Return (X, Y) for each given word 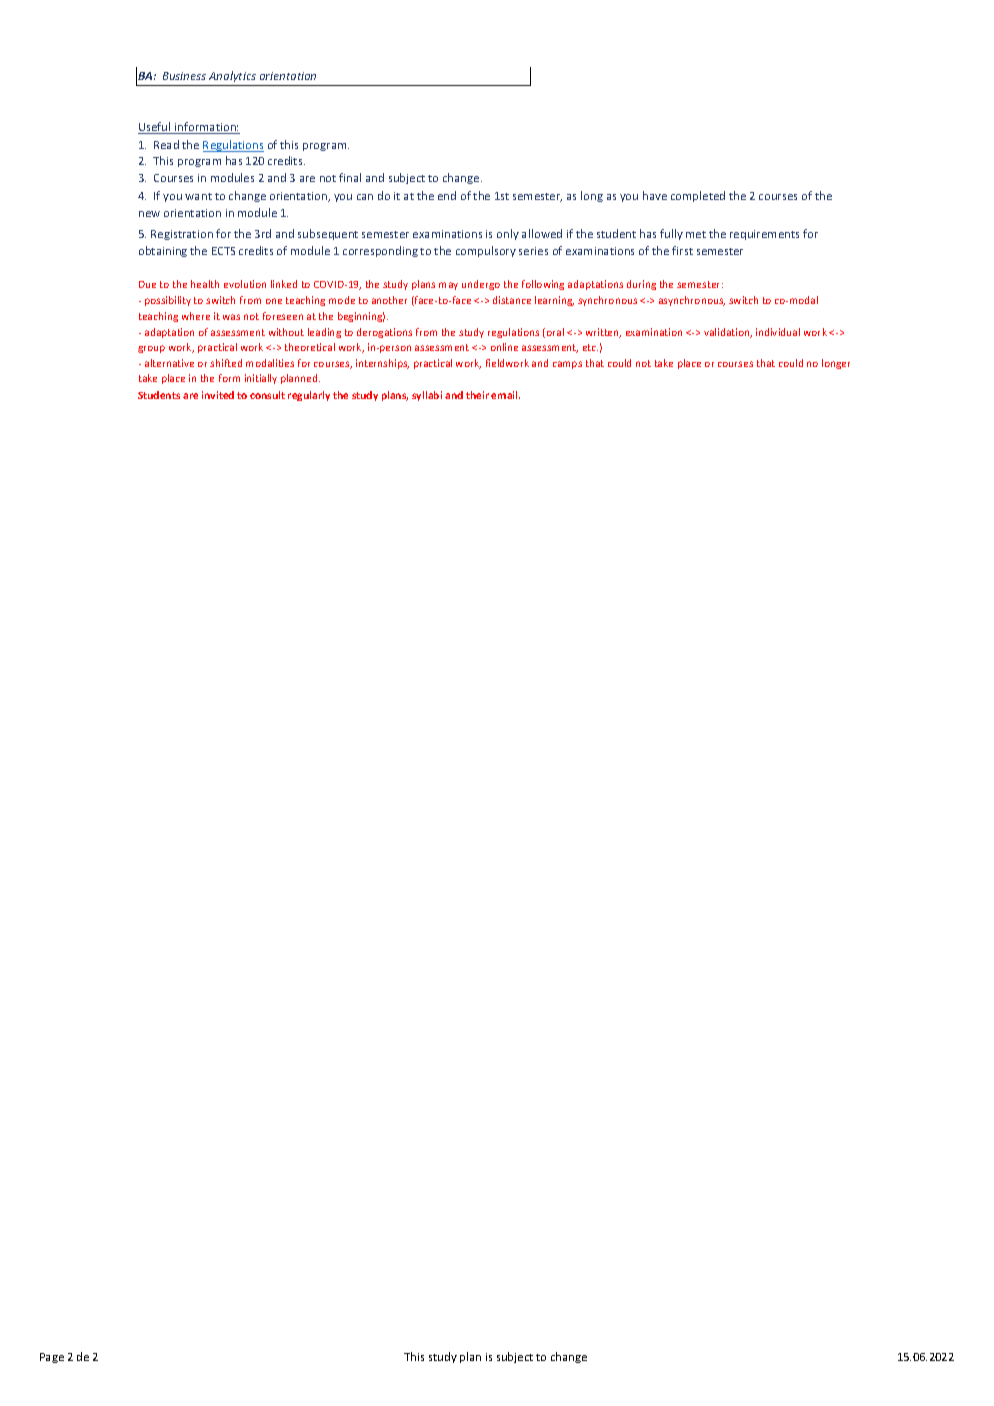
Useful (155, 128)
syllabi (427, 396)
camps (567, 365)
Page (52, 1358)
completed (698, 196)
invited (218, 395)
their (477, 395)
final (350, 177)
